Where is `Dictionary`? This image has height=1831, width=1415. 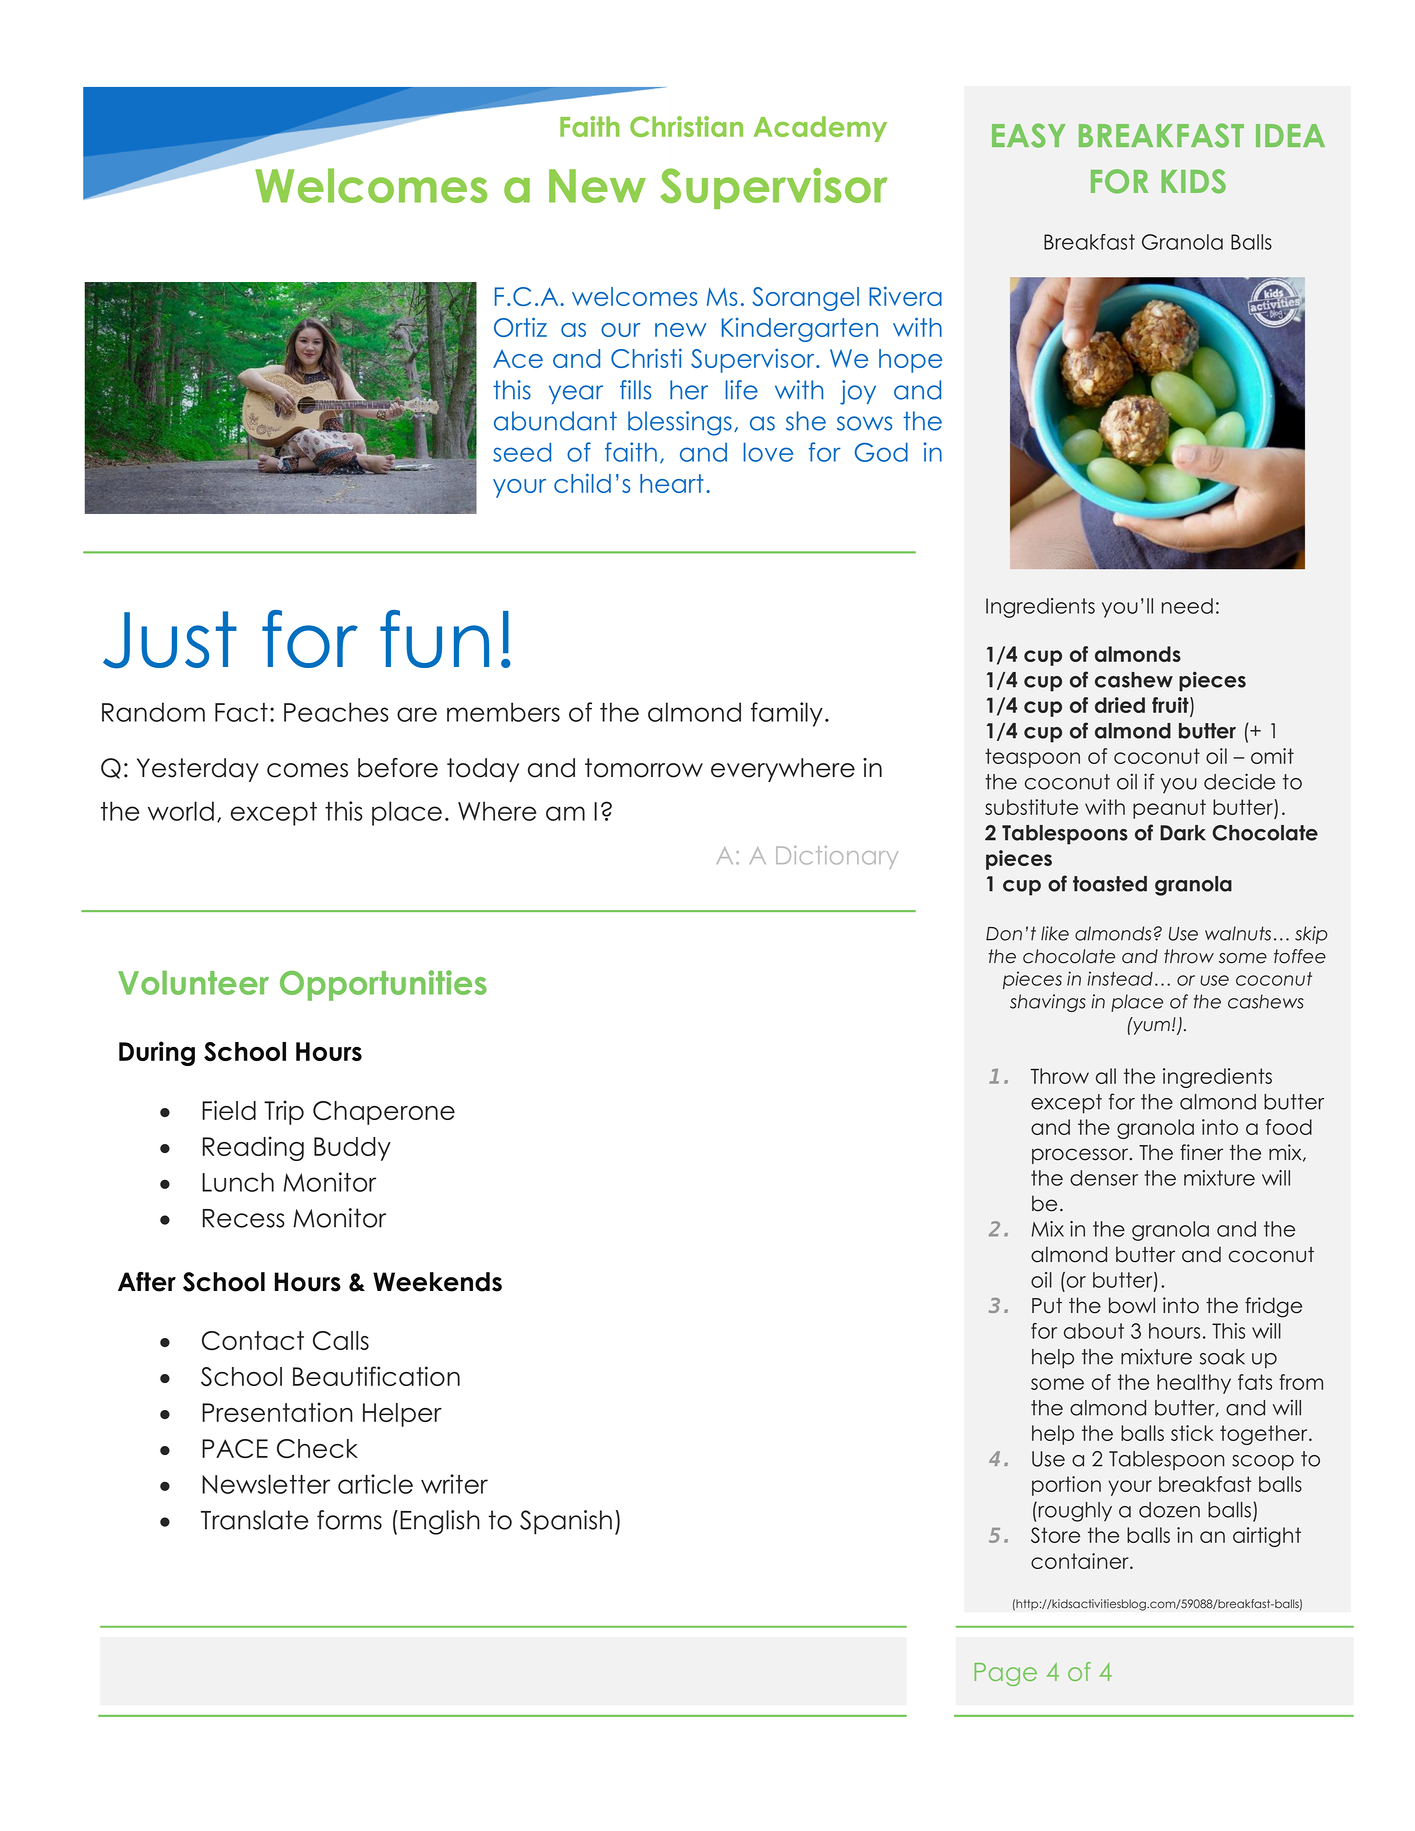 Dictionary is located at coordinates (837, 857).
